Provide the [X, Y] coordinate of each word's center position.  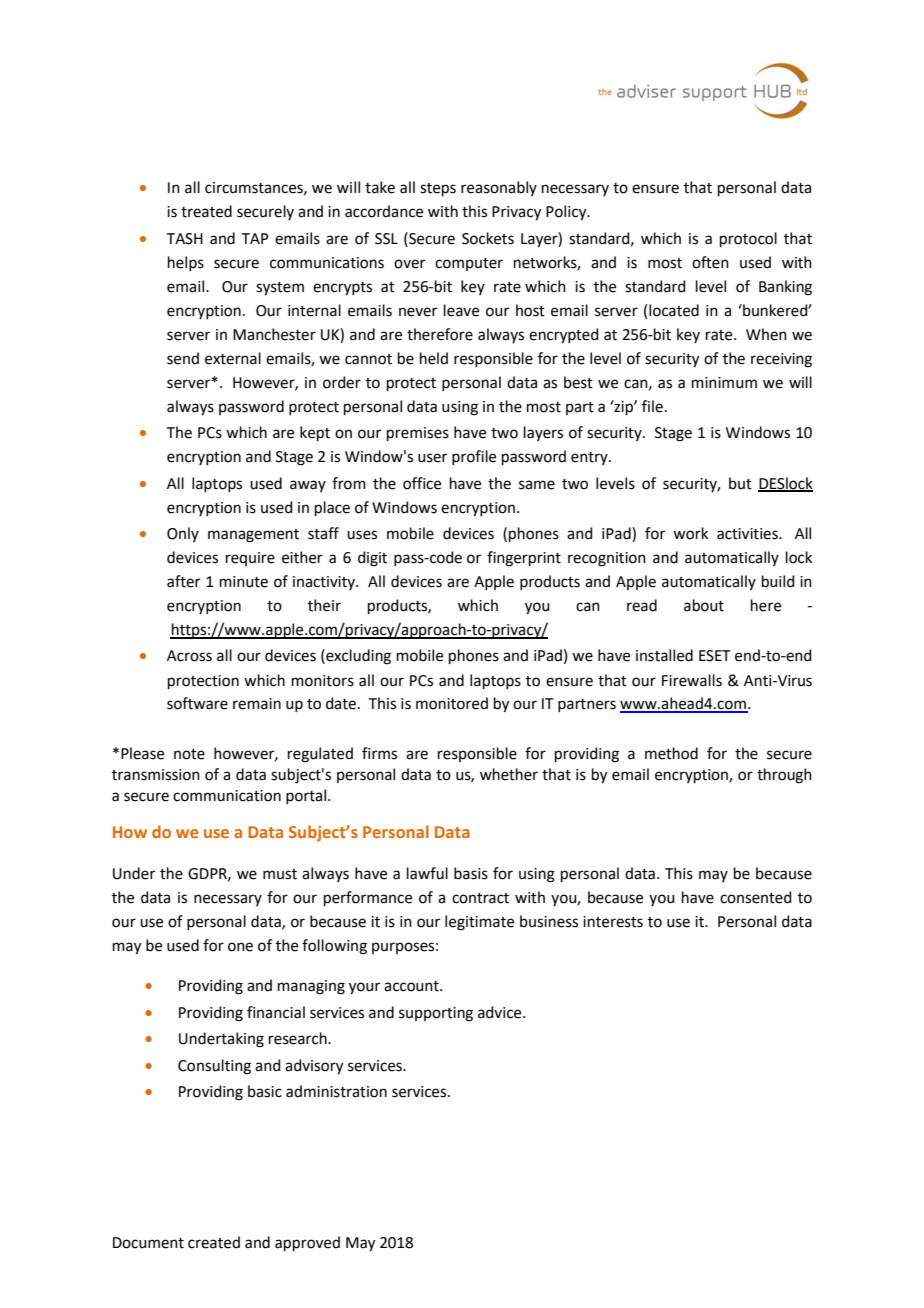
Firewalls [692, 680]
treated [206, 211]
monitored [452, 703]
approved [307, 1243]
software [197, 703]
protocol [748, 239]
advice [501, 1012]
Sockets [488, 238]
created [214, 1242]
